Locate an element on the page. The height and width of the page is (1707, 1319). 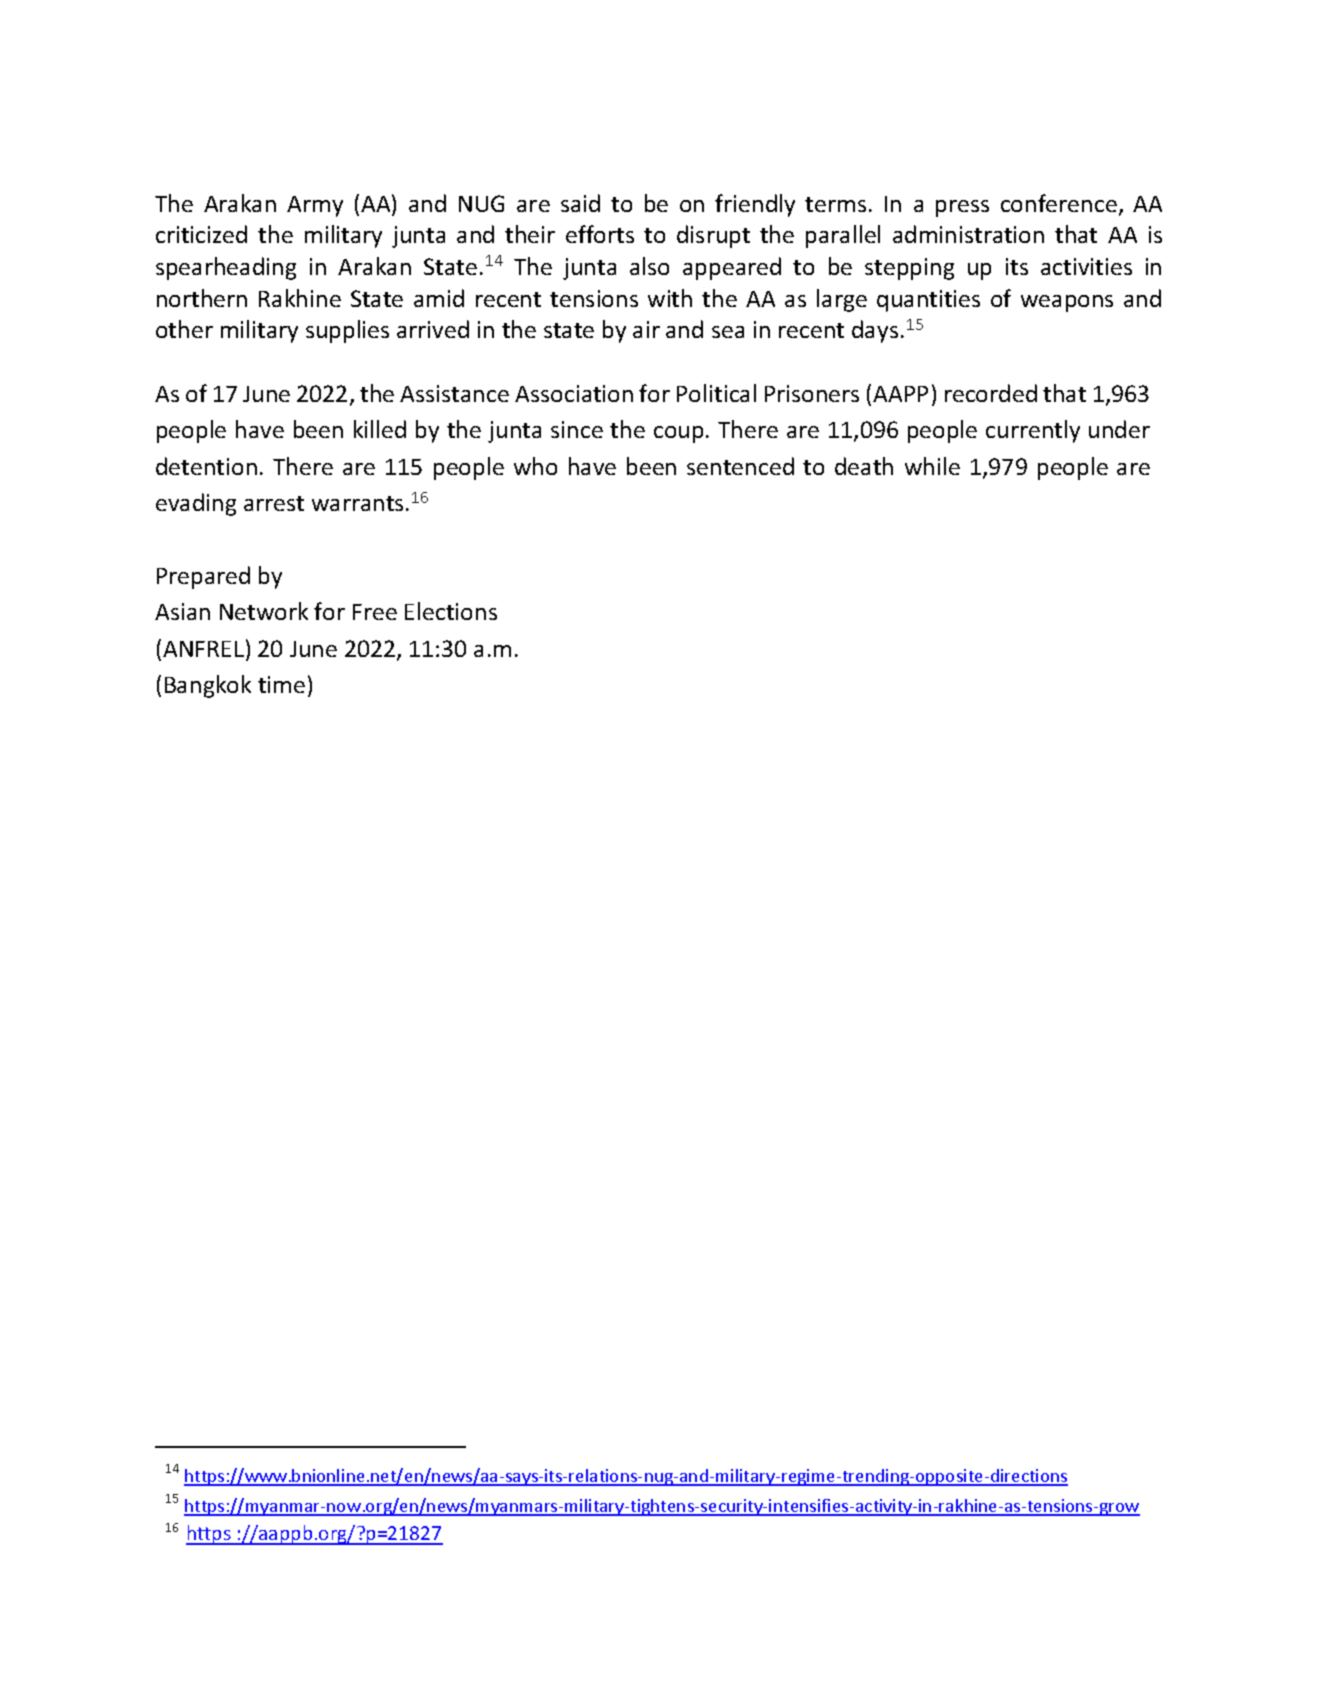
Free is located at coordinates (375, 612).
